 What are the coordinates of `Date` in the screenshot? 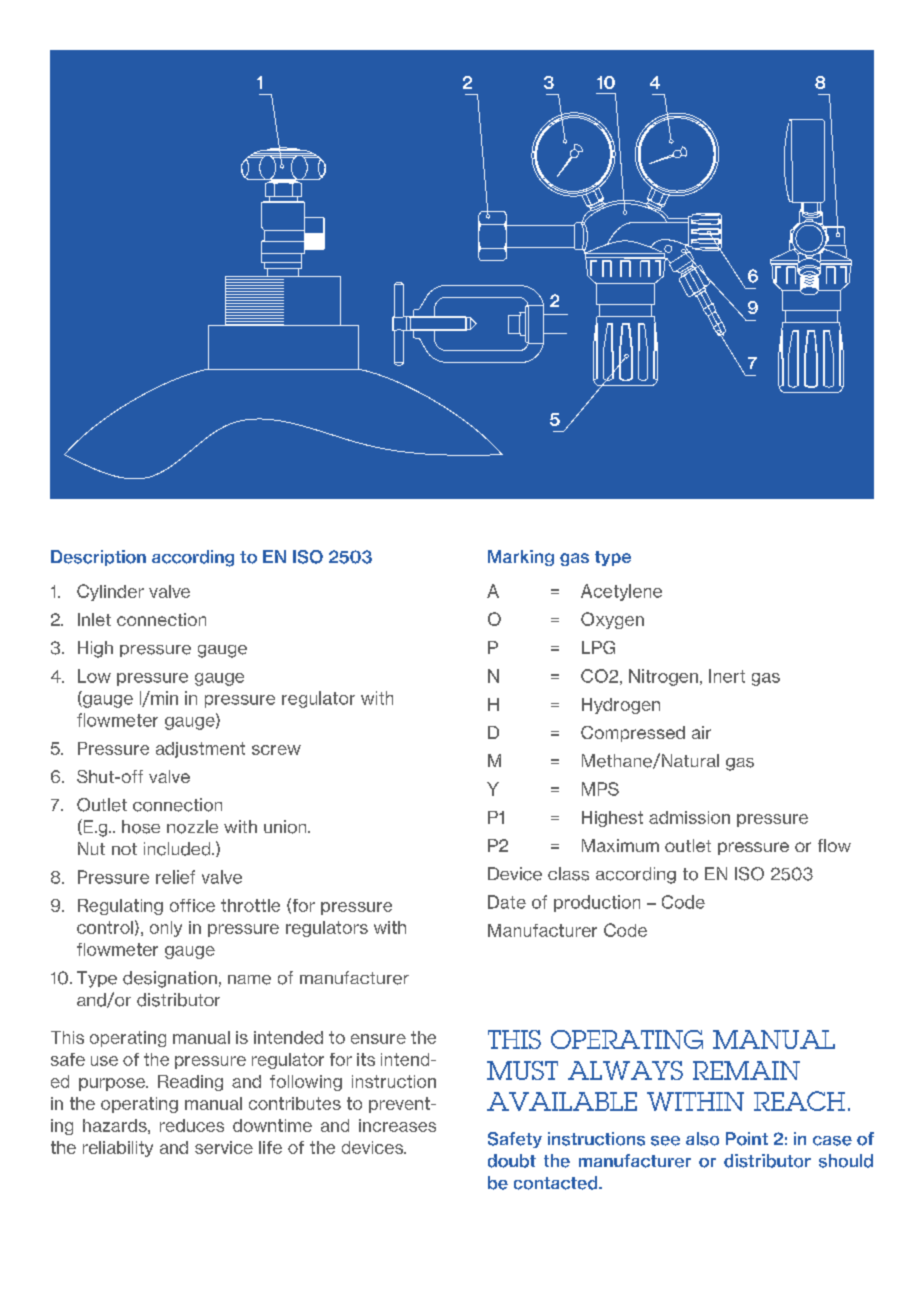 It's located at (507, 902).
